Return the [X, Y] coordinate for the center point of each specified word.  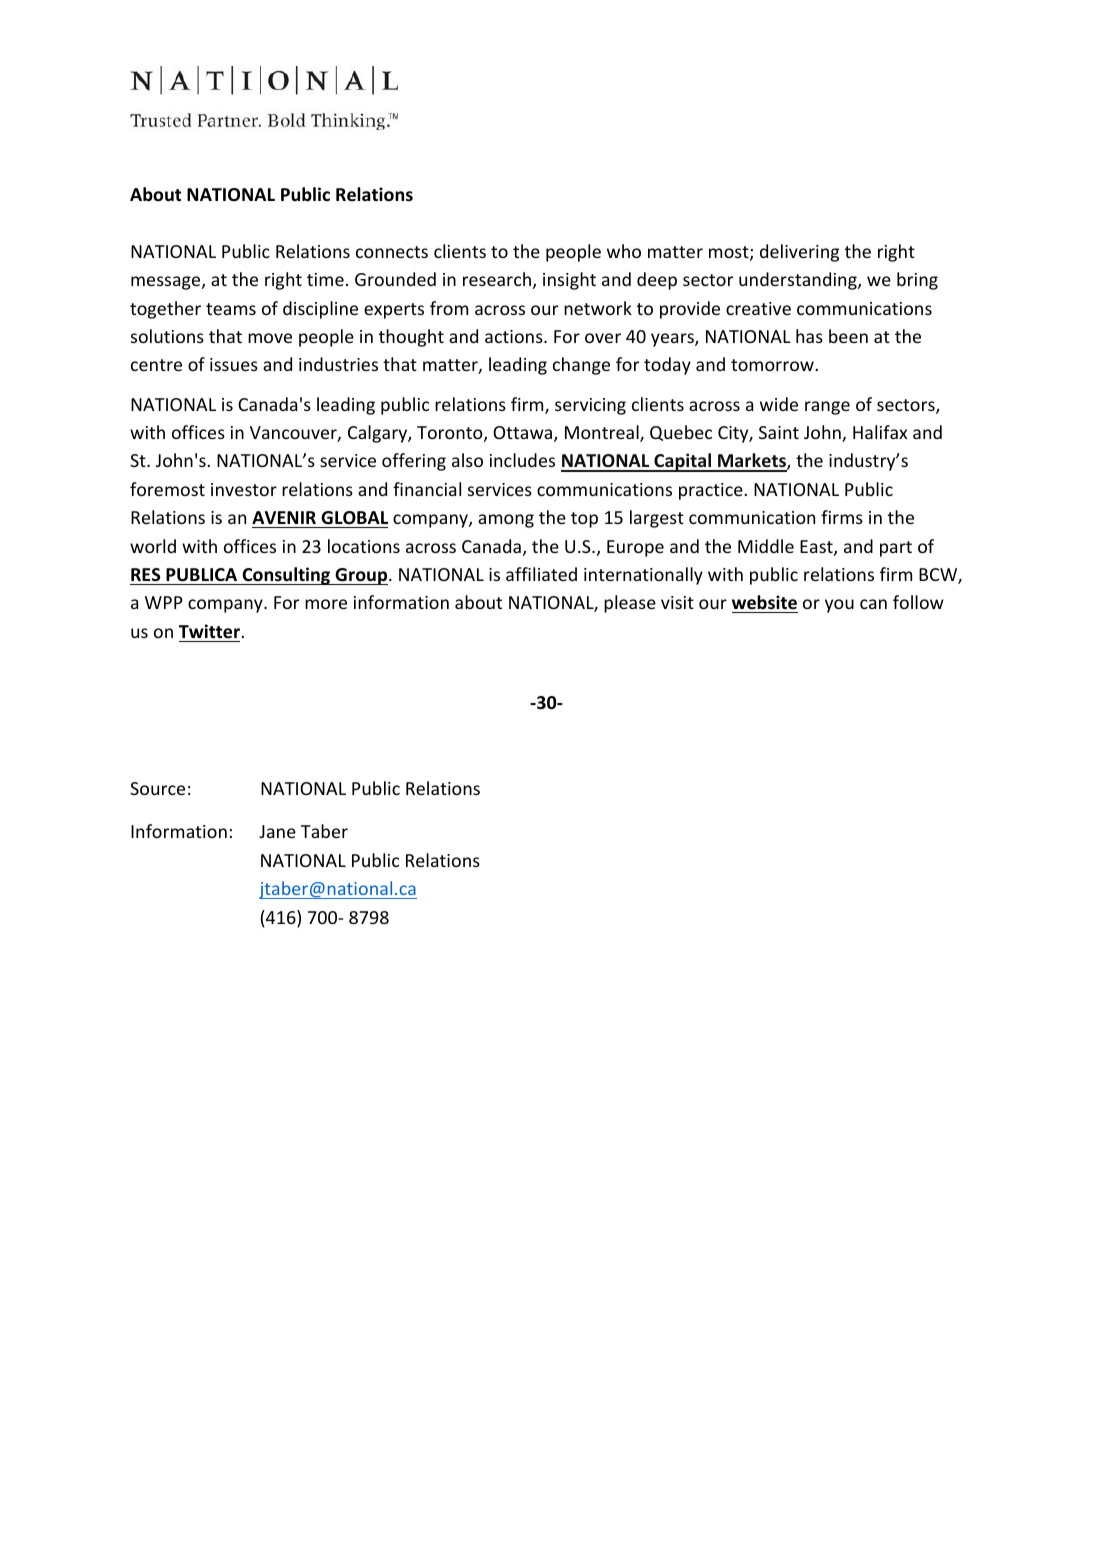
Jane [277, 831]
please [630, 604]
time [325, 279]
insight [569, 281]
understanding [799, 281]
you [839, 606]
